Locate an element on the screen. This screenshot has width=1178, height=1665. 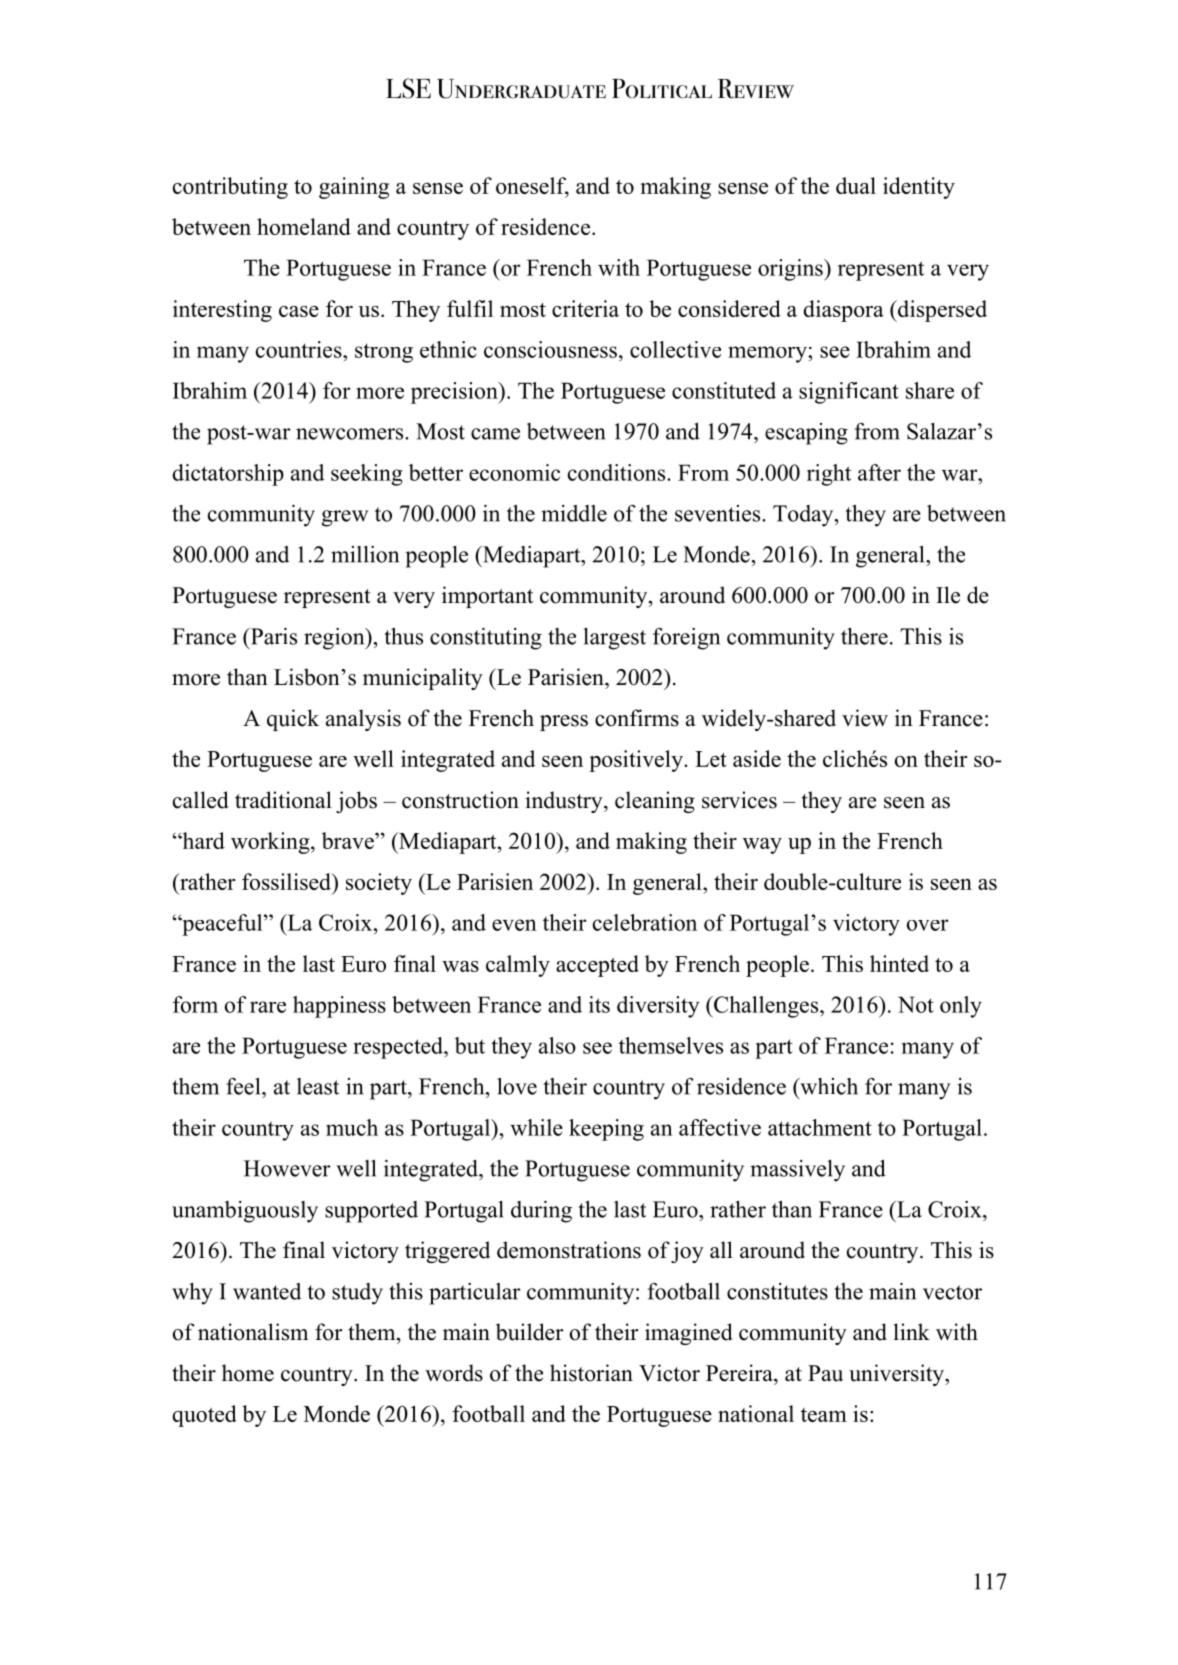
historian is located at coordinates (591, 1373).
